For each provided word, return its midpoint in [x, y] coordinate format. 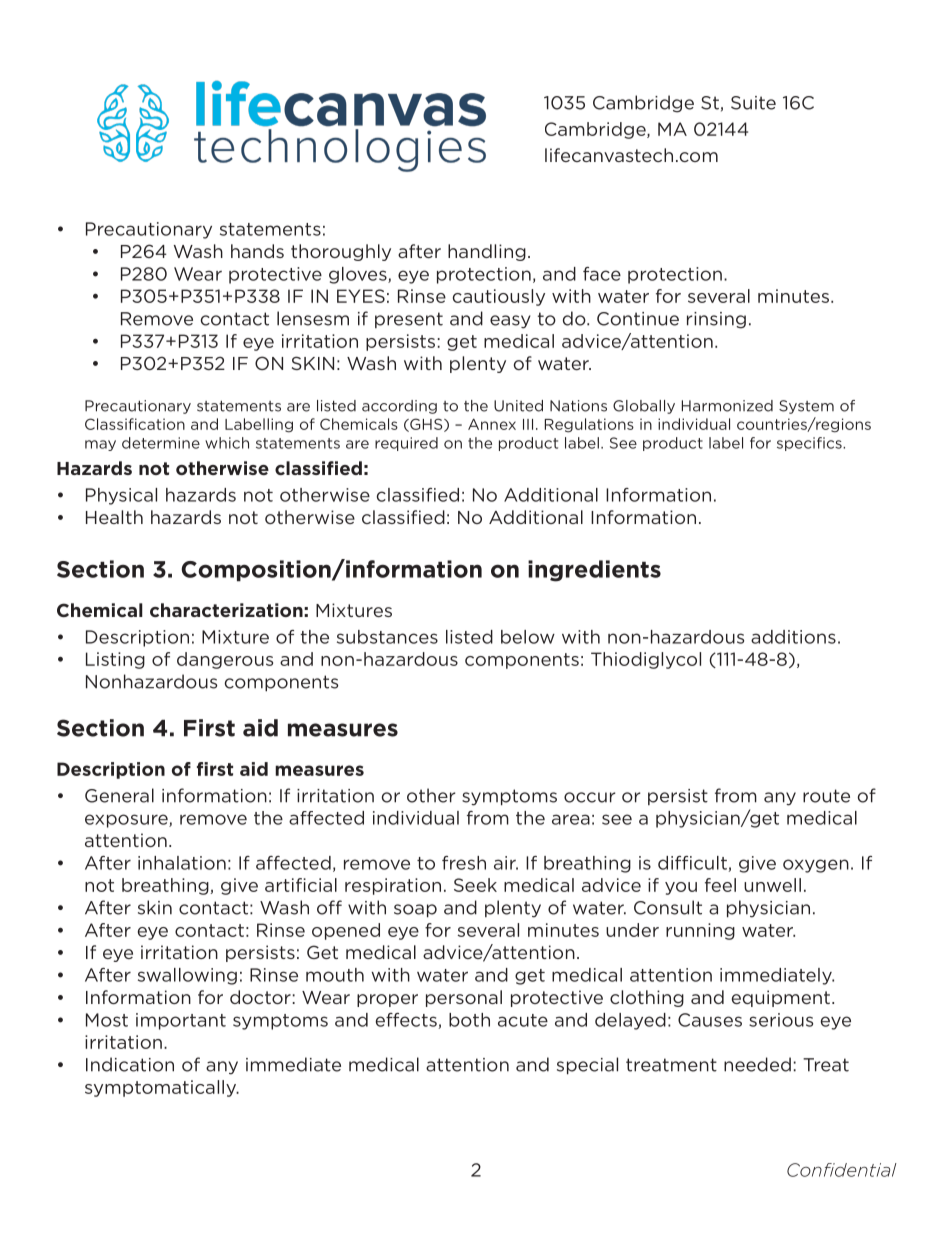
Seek [475, 885]
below [528, 637]
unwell [772, 885]
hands [257, 251]
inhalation [182, 863]
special [587, 1066]
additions [793, 637]
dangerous [225, 660]
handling [487, 252]
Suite [753, 103]
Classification [135, 424]
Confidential [842, 1170]
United [518, 406]
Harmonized [727, 406]
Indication [130, 1064]
